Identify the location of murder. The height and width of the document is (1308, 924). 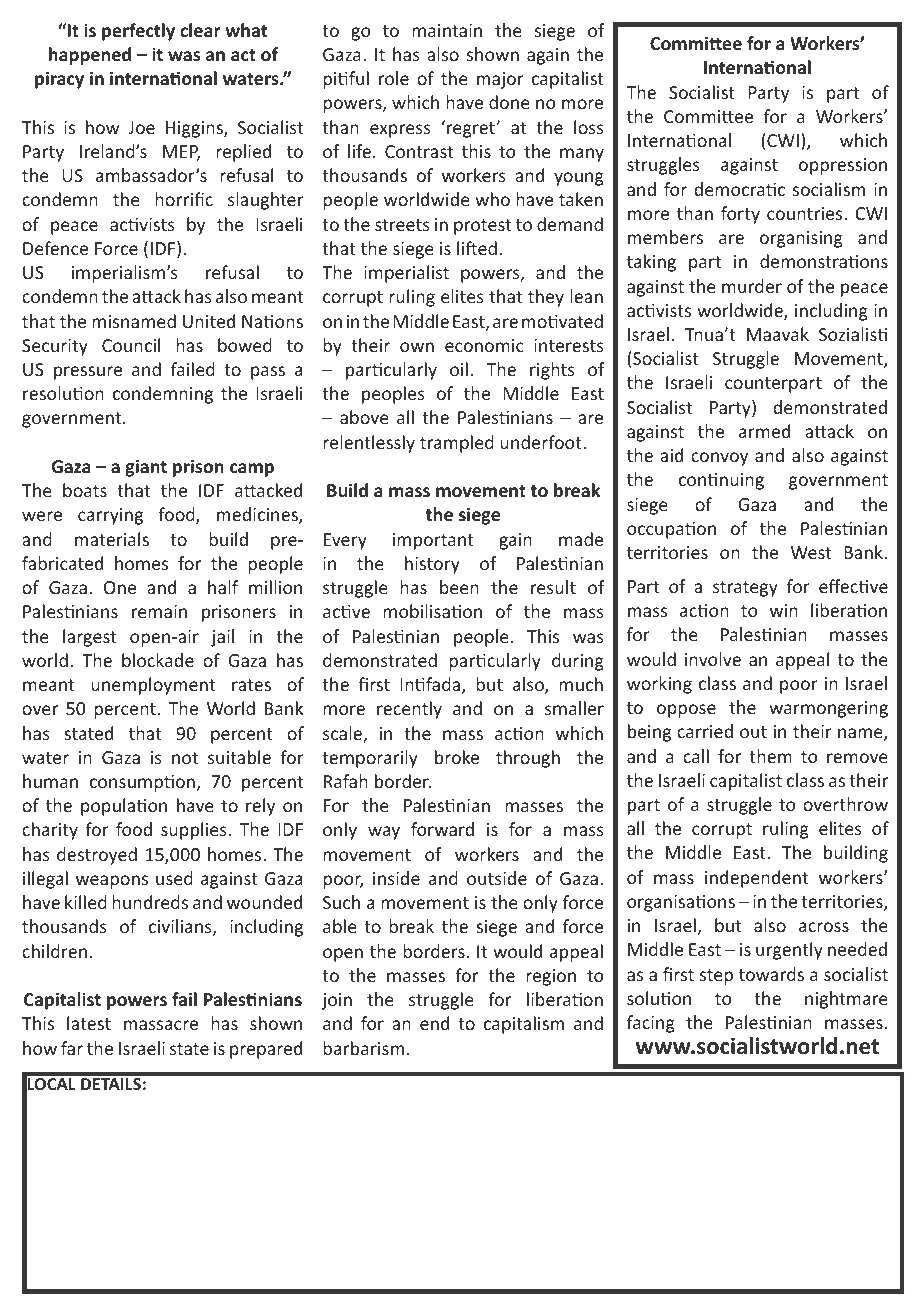
(752, 286).
